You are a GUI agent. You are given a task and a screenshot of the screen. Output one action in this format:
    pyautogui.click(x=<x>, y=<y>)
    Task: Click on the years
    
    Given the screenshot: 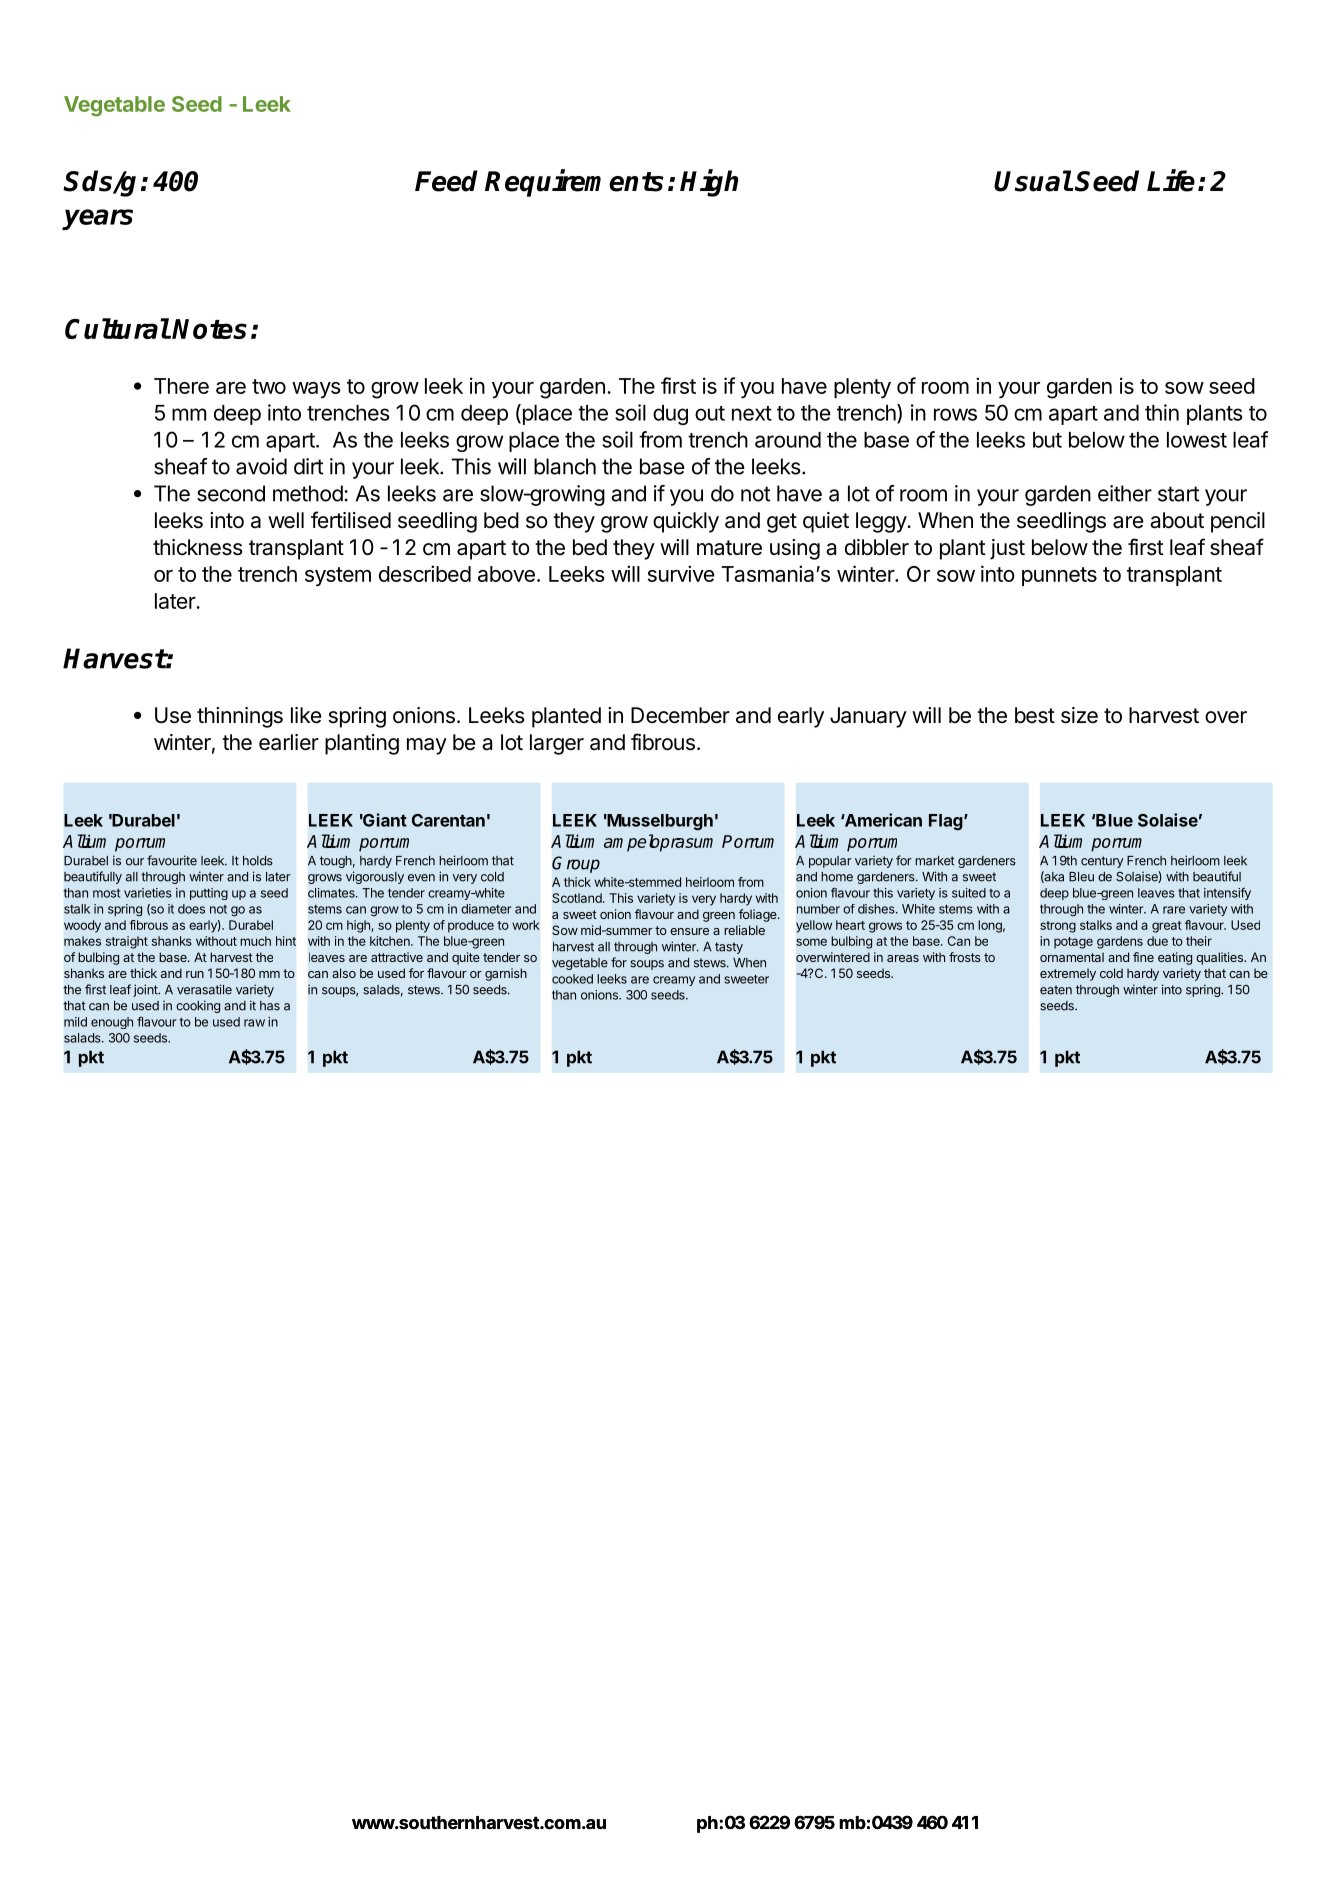 What is the action you would take?
    pyautogui.click(x=97, y=219)
